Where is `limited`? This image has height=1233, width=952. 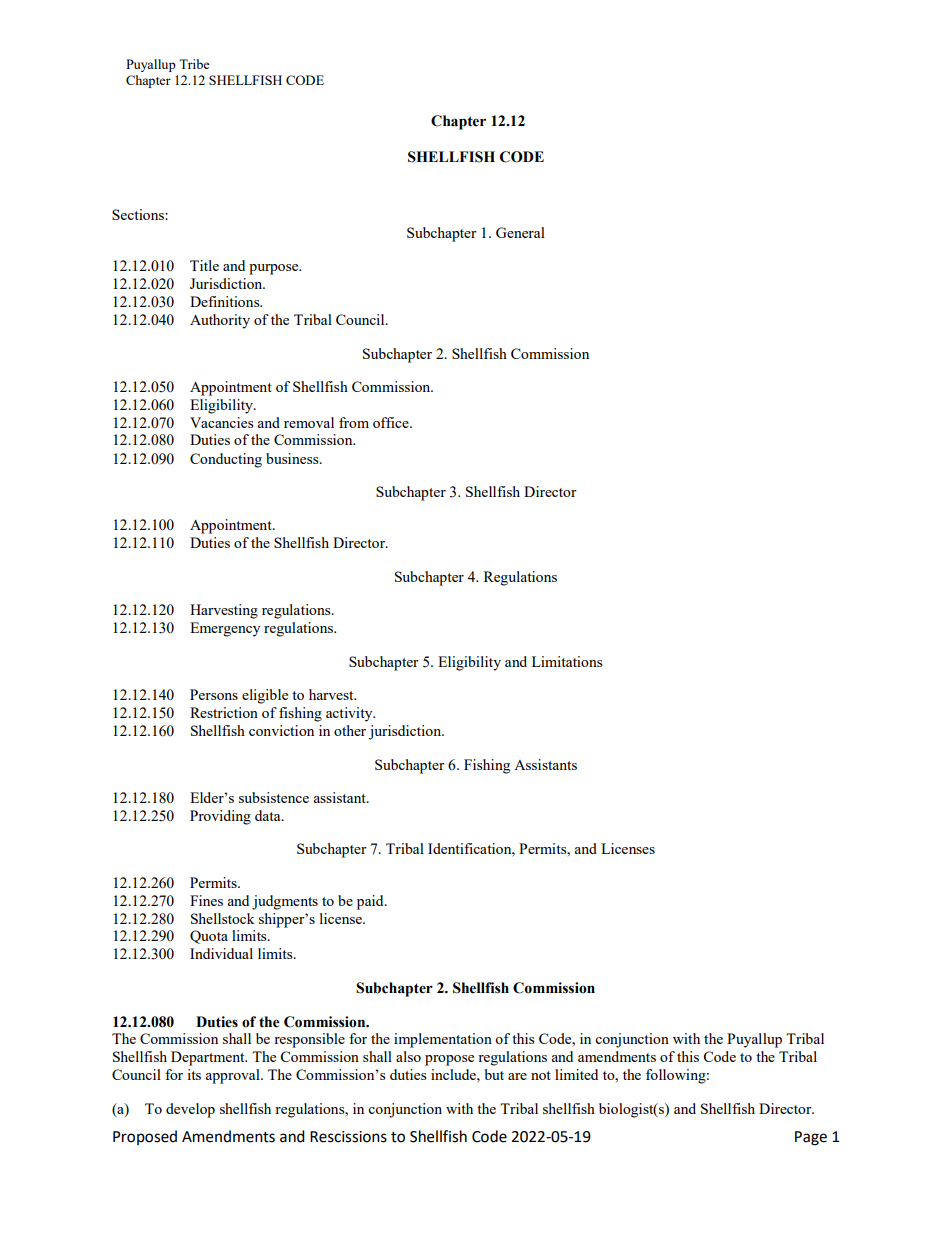 limited is located at coordinates (576, 1074).
